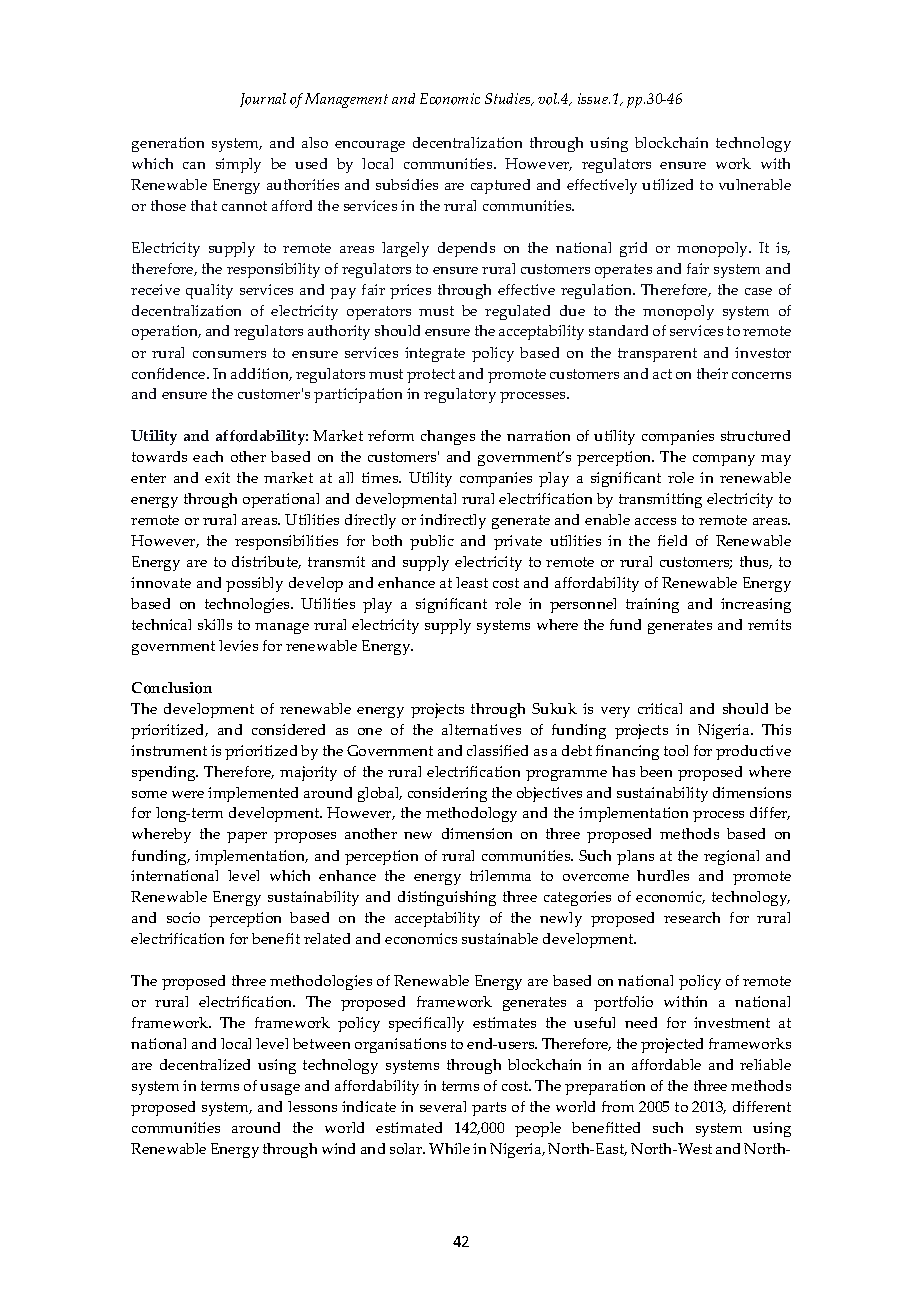  Describe the element at coordinates (448, 437) in the screenshot. I see `changes` at that location.
